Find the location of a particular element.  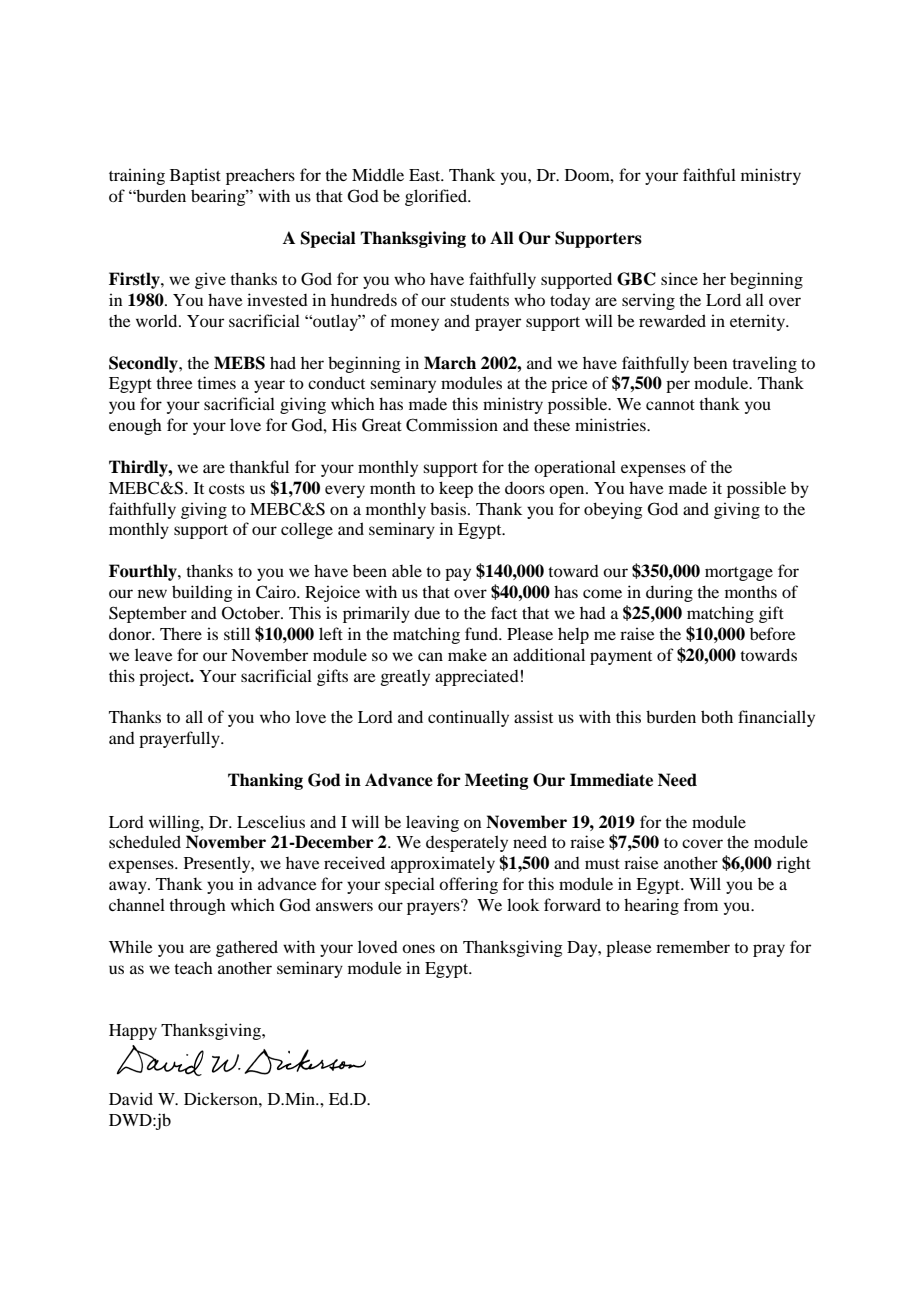

remember is located at coordinates (693, 946).
